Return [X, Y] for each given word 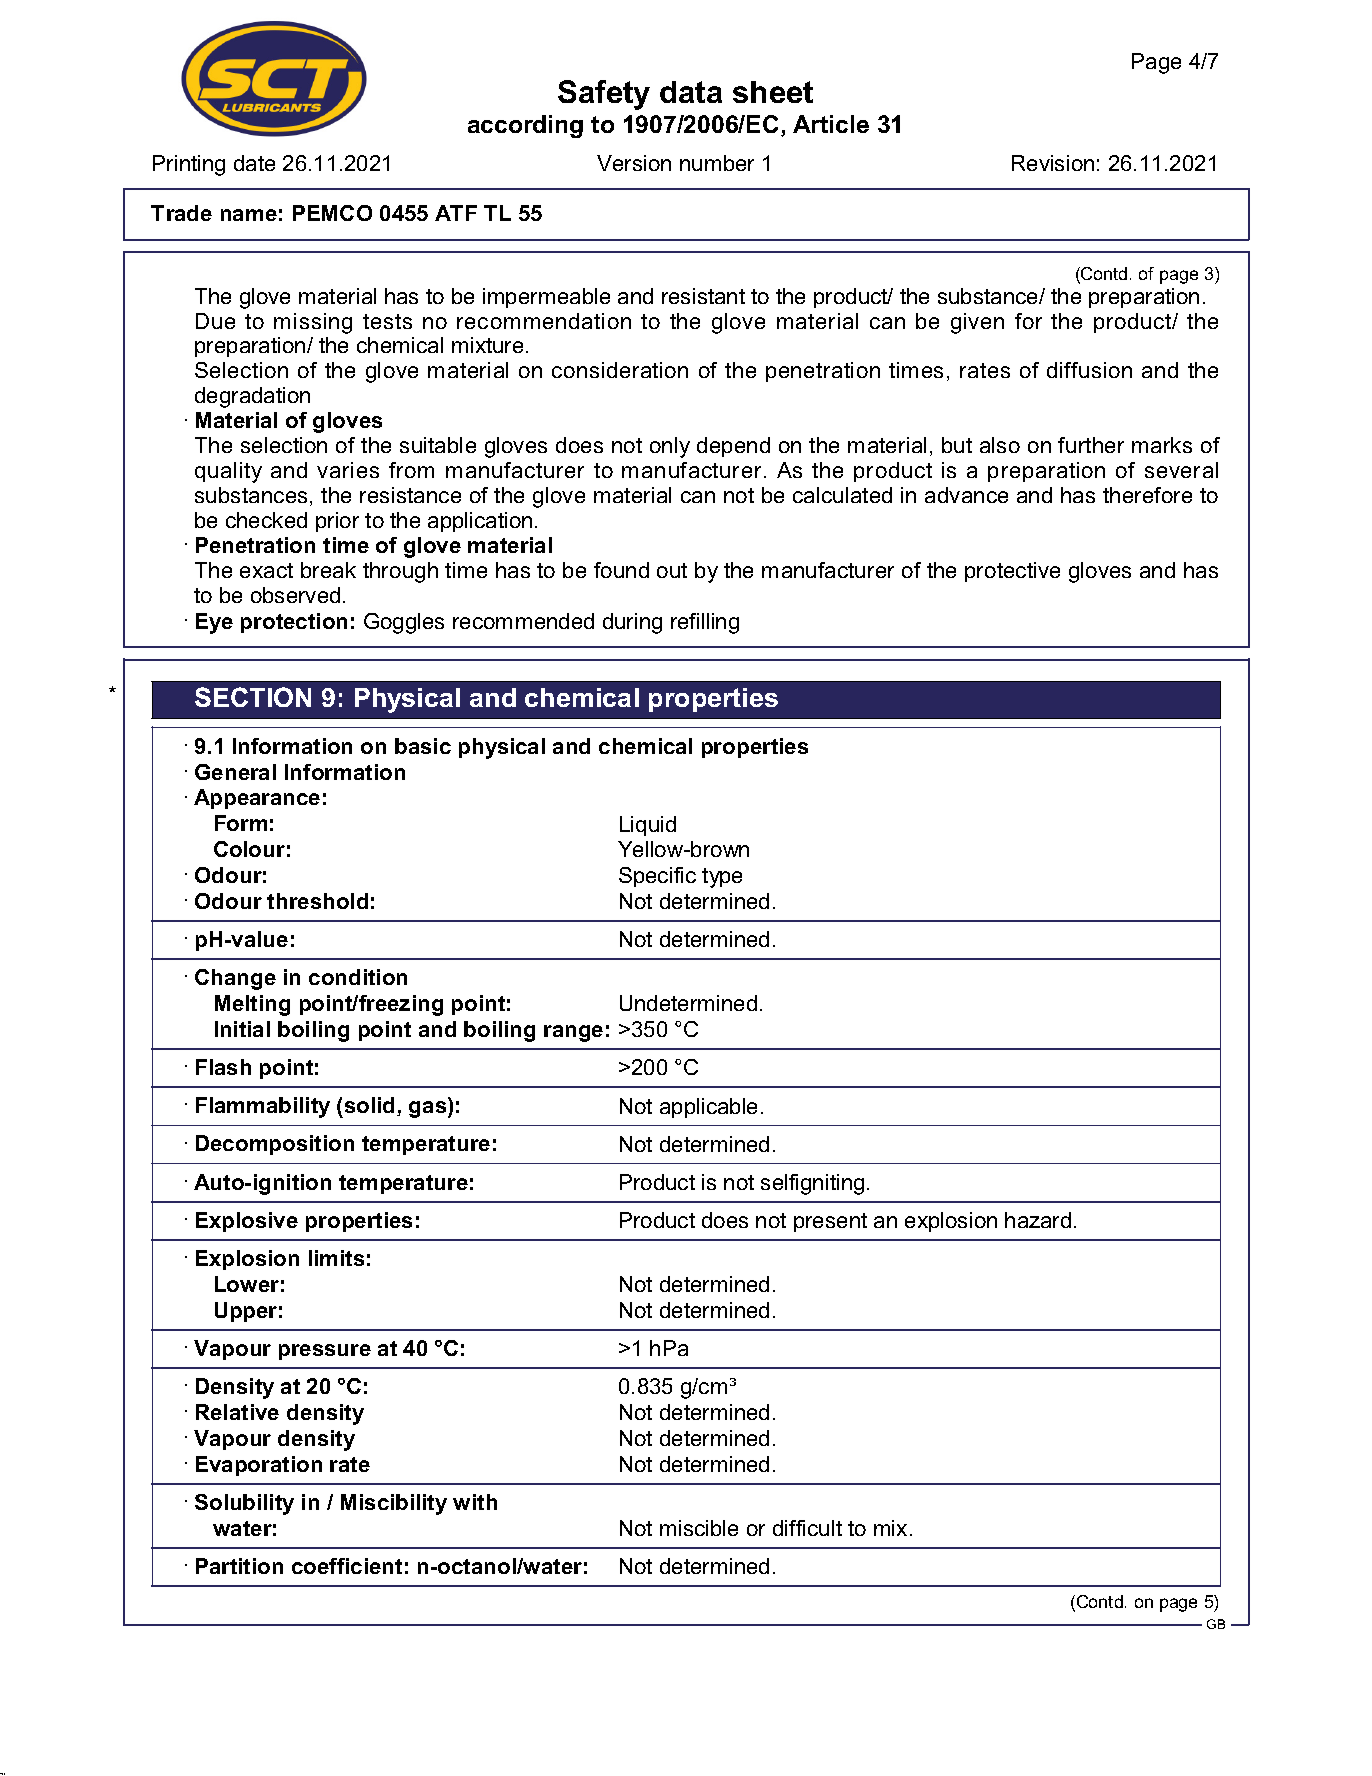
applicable [708, 1108]
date [254, 163]
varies [348, 470]
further [1091, 445]
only [670, 447]
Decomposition [275, 1145]
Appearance [257, 799]
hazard [1038, 1220]
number [717, 163]
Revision [1053, 163]
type [722, 878]
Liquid [648, 826]
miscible [699, 1528]
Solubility [244, 1504]
